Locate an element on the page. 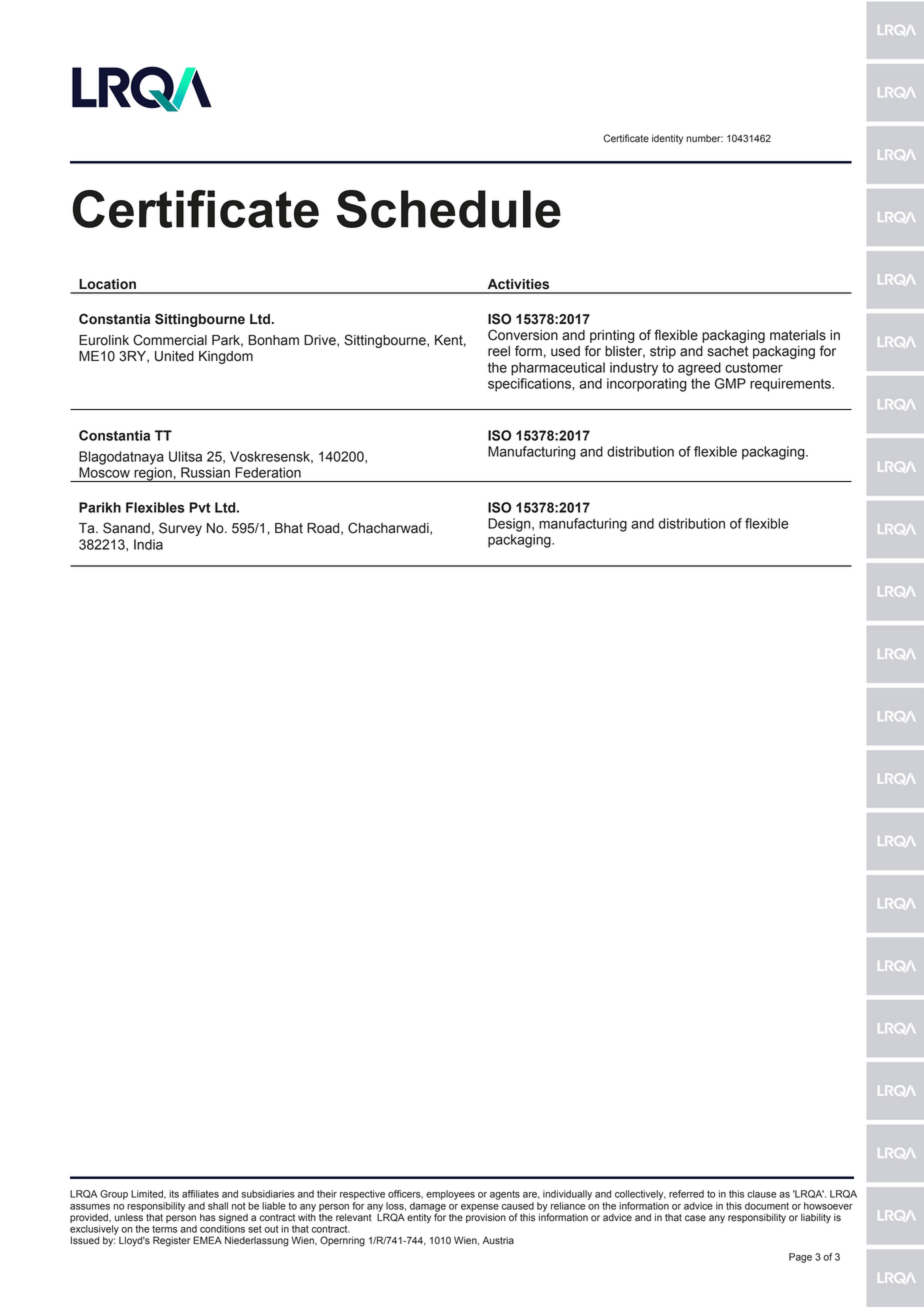 The width and height of the document is (924, 1308). document is located at coordinates (767, 1206).
